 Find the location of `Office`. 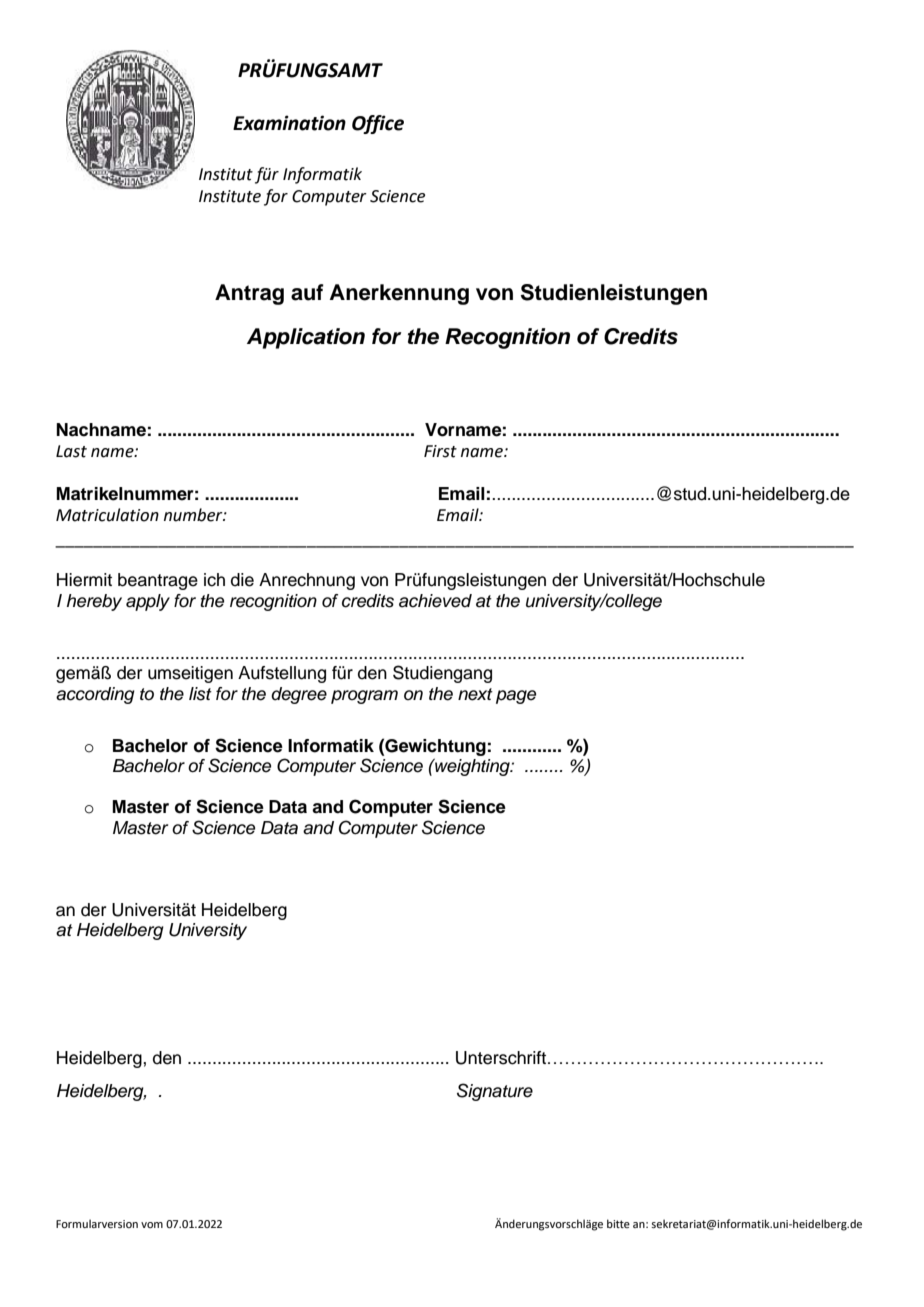

Office is located at coordinates (378, 124).
